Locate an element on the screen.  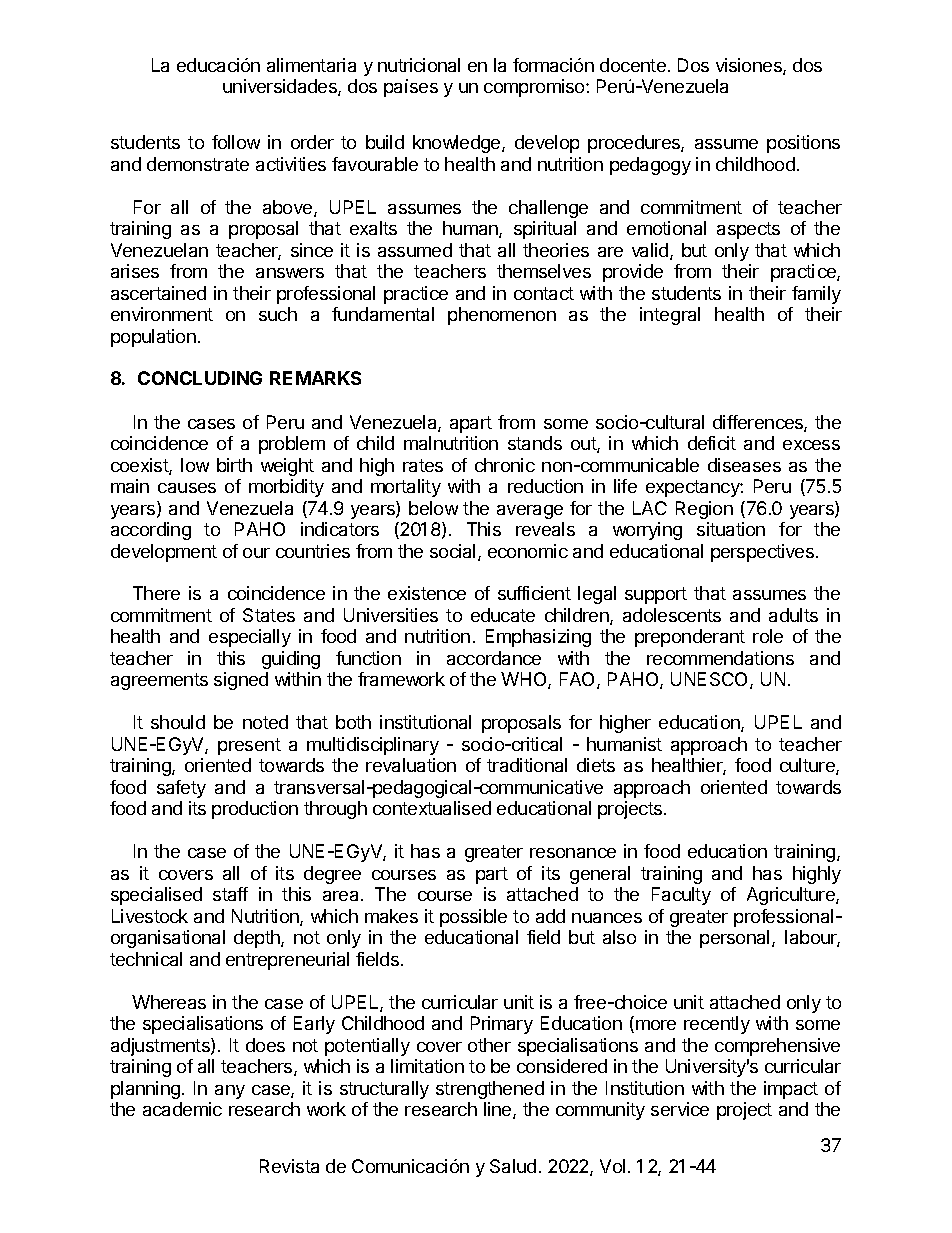
knowledge is located at coordinates (458, 144).
